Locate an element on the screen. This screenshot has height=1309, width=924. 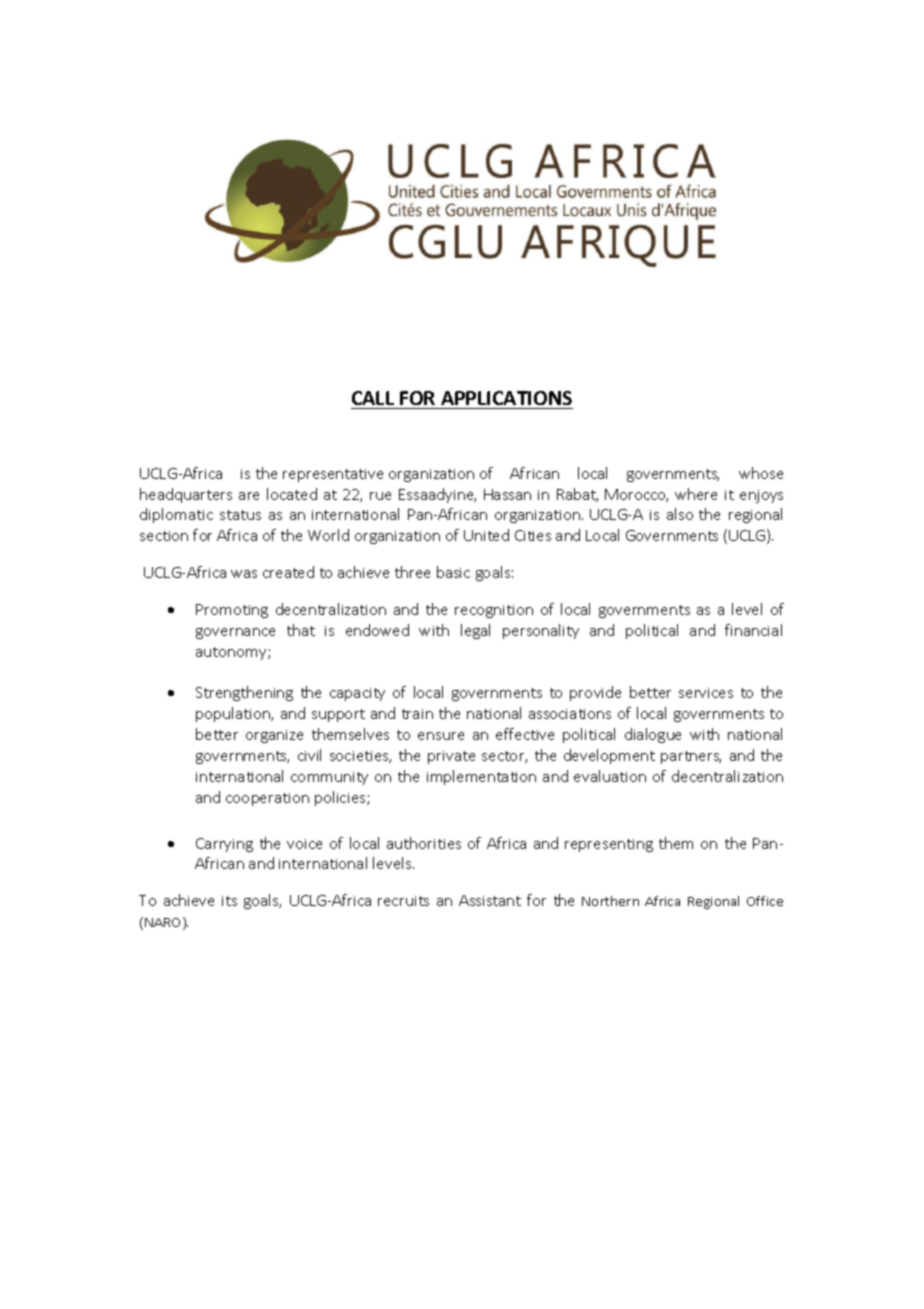
Carrying is located at coordinates (224, 845).
